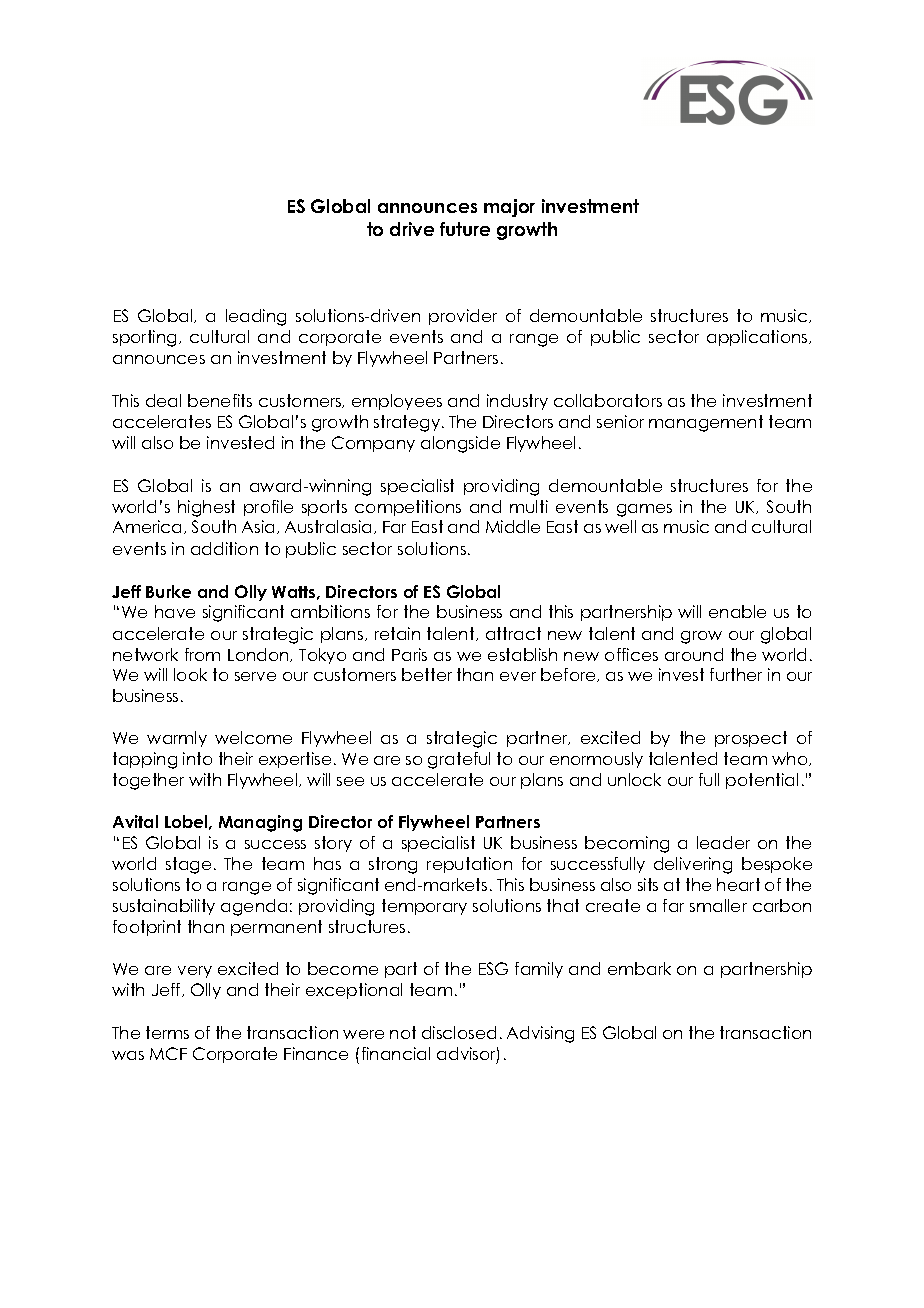 Image resolution: width=924 pixels, height=1308 pixels. What do you see at coordinates (202, 654) in the screenshot?
I see `from` at bounding box center [202, 654].
